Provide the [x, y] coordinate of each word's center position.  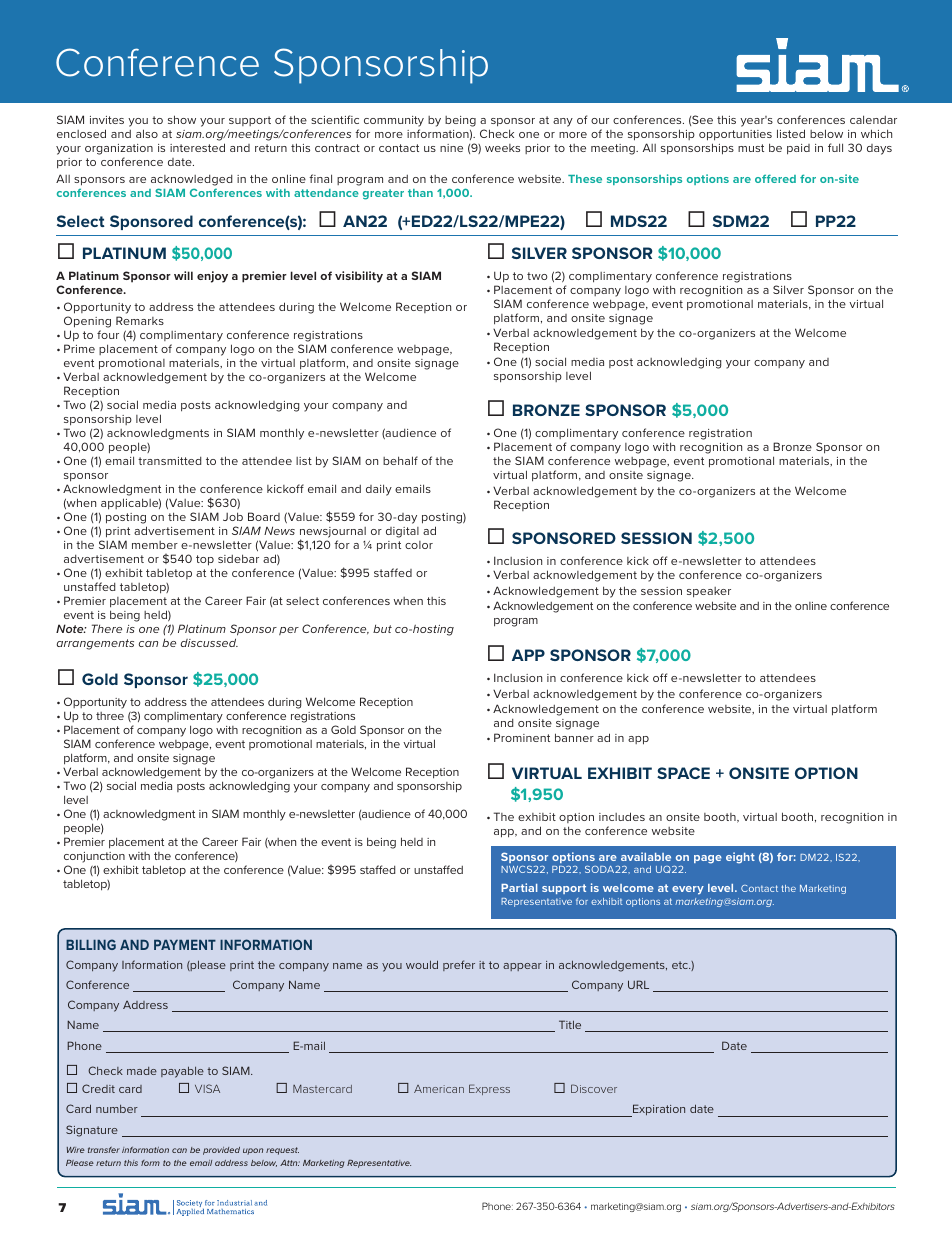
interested [197, 147]
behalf [400, 460]
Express [489, 1089]
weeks [502, 148]
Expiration [658, 1110]
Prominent [522, 737]
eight [740, 858]
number [117, 1109]
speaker [709, 592]
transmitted [169, 461]
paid [798, 149]
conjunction [95, 859]
